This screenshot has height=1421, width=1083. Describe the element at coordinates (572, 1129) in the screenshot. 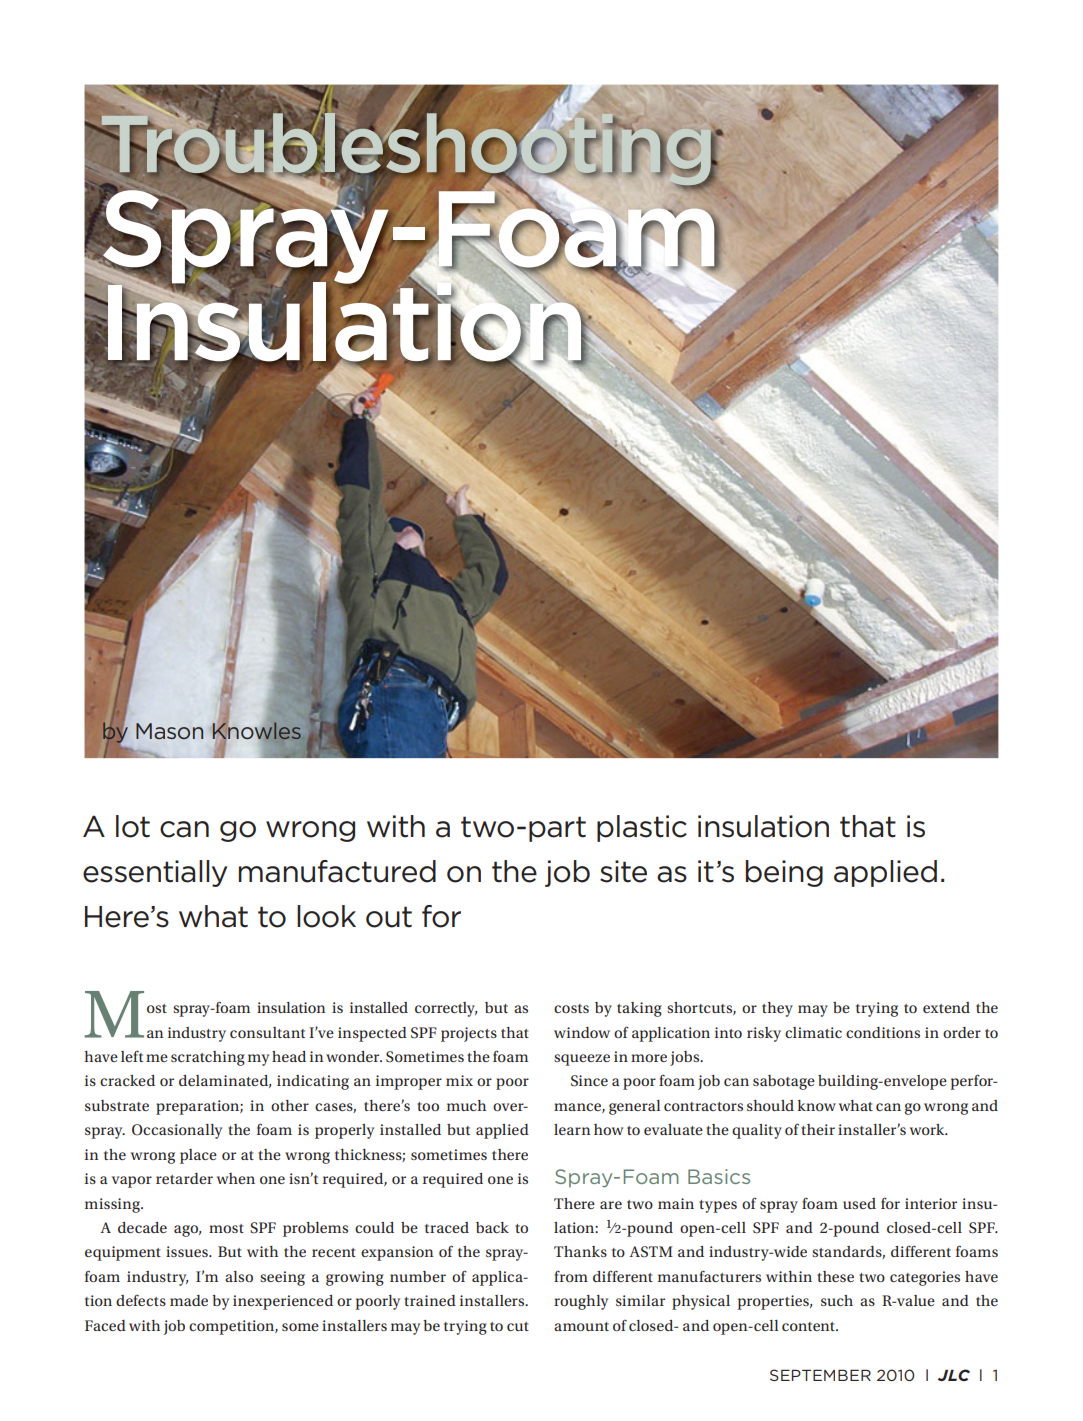

I see `learn` at that location.
